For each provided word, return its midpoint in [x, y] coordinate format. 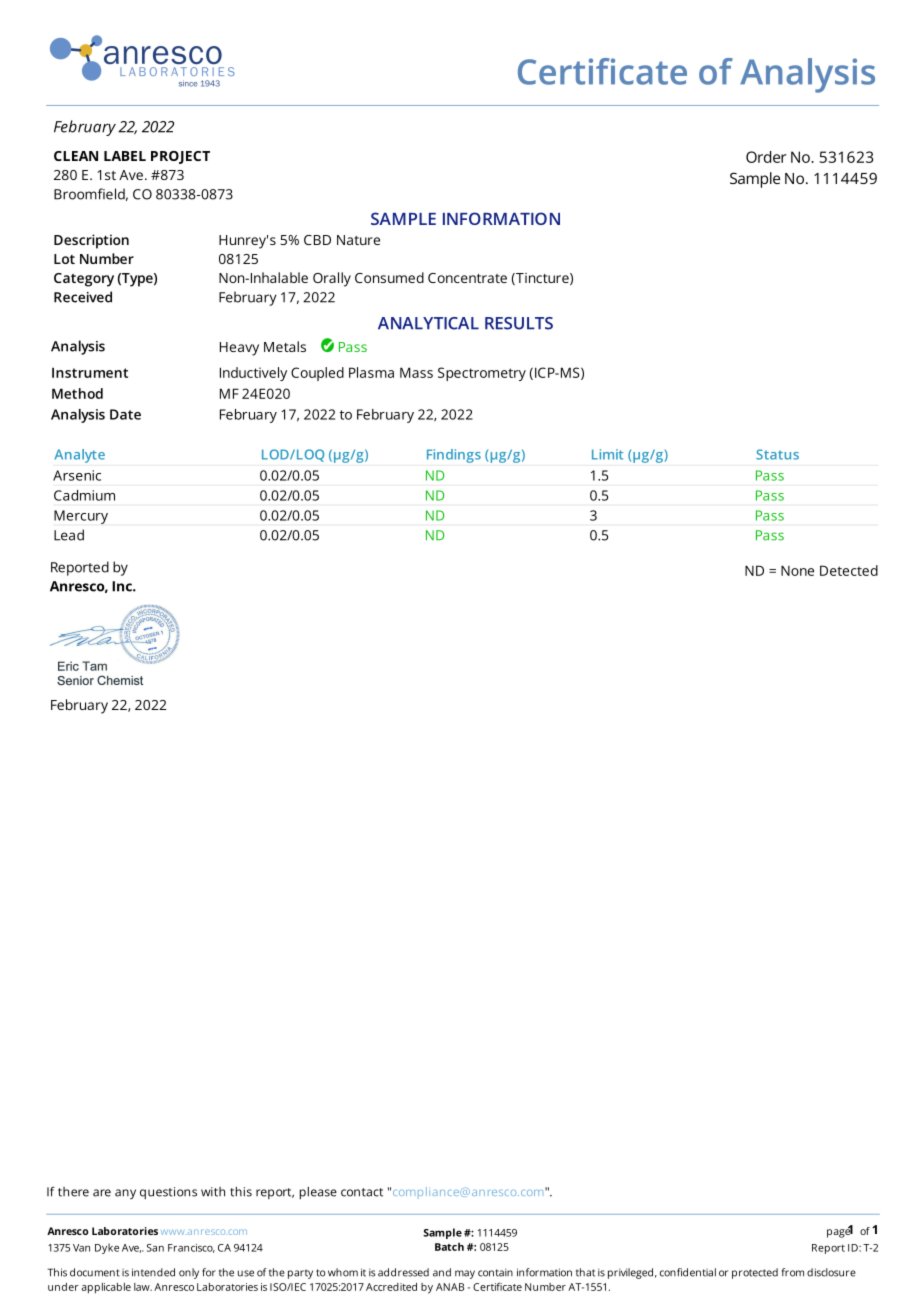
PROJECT [180, 157]
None [797, 570]
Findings [454, 456]
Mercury [81, 517]
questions [168, 1193]
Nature [358, 240]
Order [766, 157]
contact [362, 1192]
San [155, 1248]
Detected [849, 570]
